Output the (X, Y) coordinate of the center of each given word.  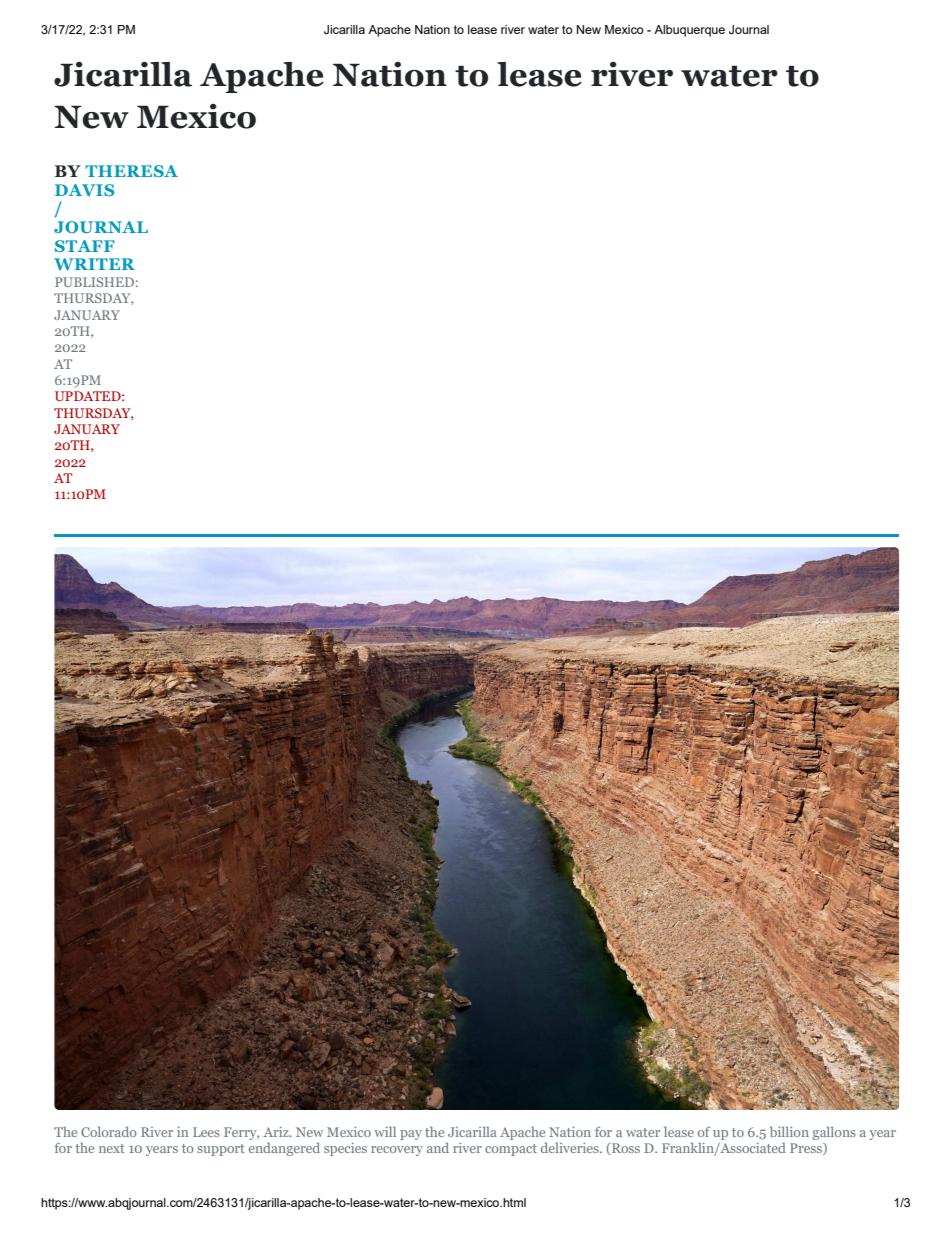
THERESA (132, 171)
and (438, 1148)
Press (807, 1149)
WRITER (94, 264)
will (385, 1131)
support (221, 1150)
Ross (625, 1149)
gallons (834, 1133)
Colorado (109, 1132)
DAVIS (84, 190)
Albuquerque (689, 31)
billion (789, 1131)
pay (411, 1135)
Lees (206, 1132)
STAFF (85, 246)
